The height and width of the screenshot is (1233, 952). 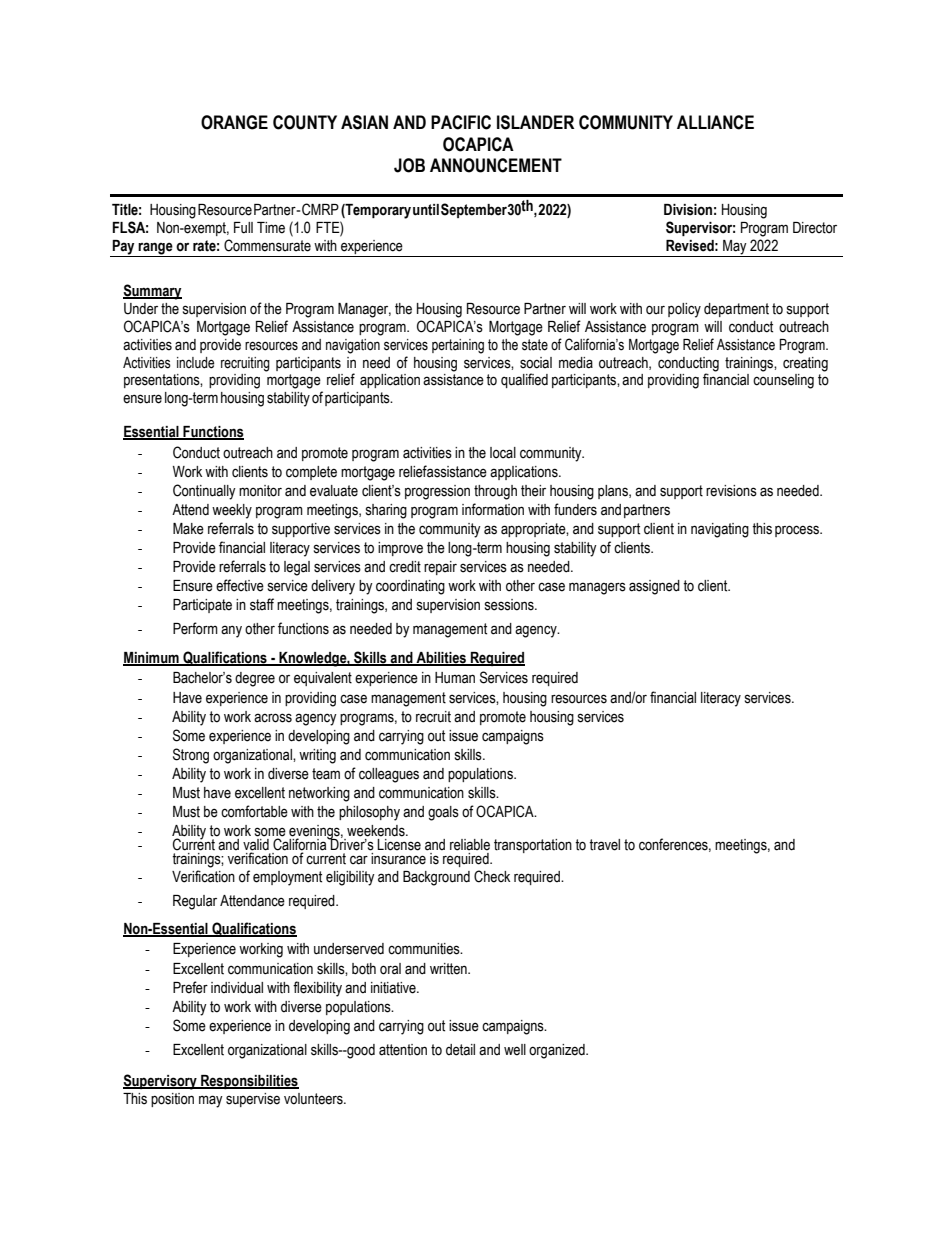 What do you see at coordinates (195, 363) in the screenshot?
I see `include` at bounding box center [195, 363].
